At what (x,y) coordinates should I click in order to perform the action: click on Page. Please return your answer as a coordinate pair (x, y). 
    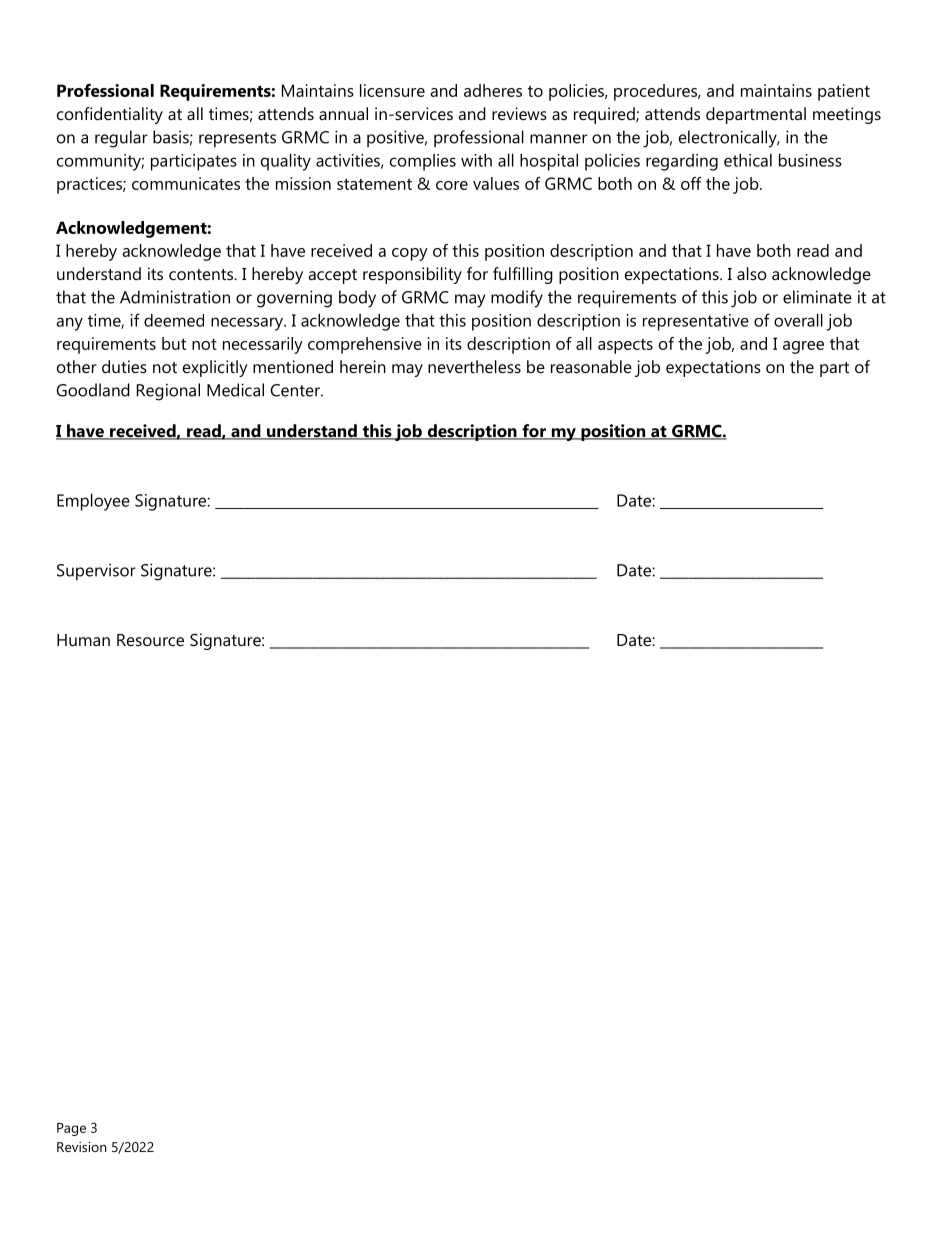
    Looking at the image, I should click on (71, 1129).
